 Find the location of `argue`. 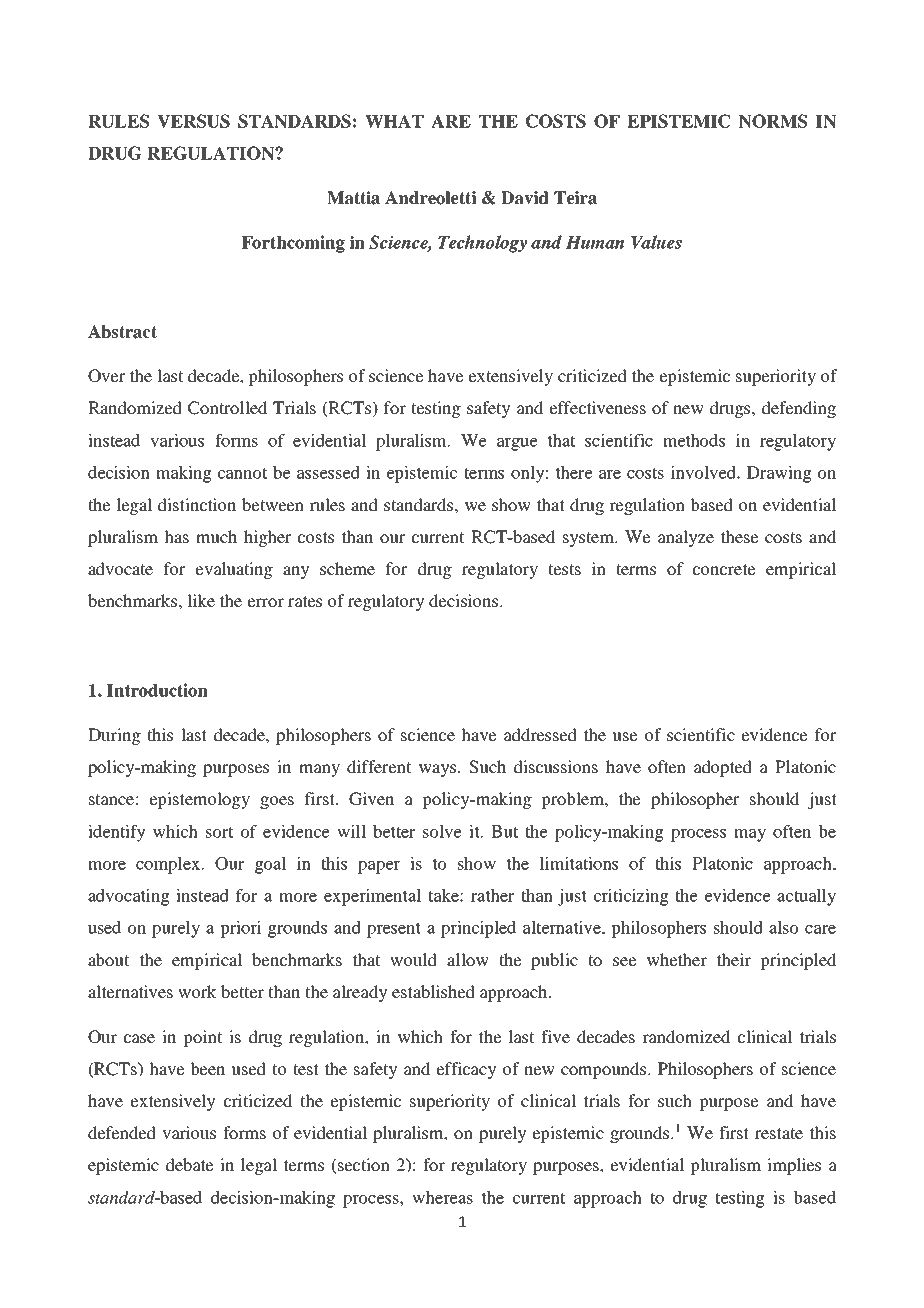

argue is located at coordinates (517, 444).
